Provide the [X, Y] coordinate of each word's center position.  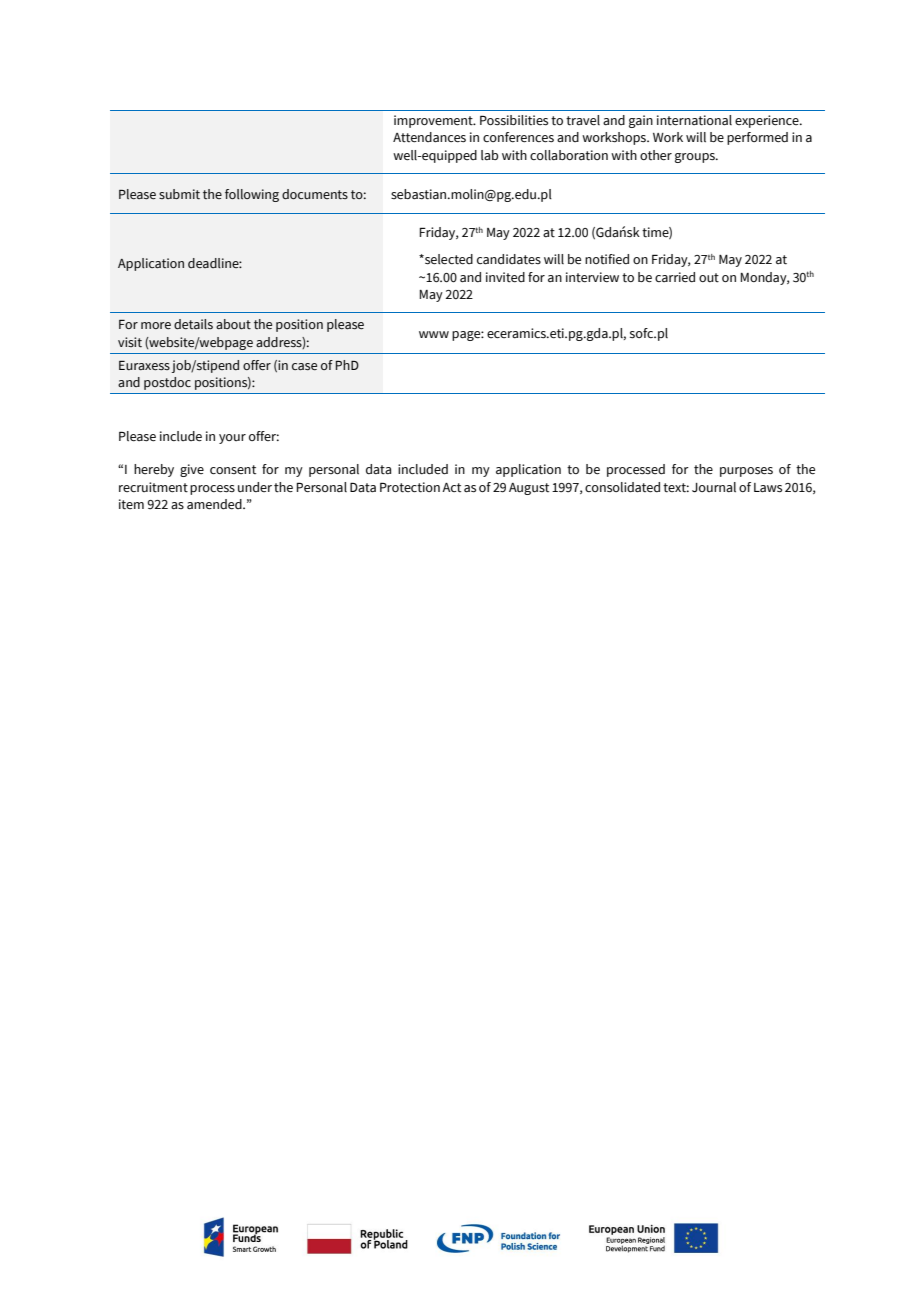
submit [179, 194]
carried [675, 277]
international [694, 120]
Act [451, 487]
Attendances [429, 137]
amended [215, 504]
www [434, 334]
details [193, 324]
